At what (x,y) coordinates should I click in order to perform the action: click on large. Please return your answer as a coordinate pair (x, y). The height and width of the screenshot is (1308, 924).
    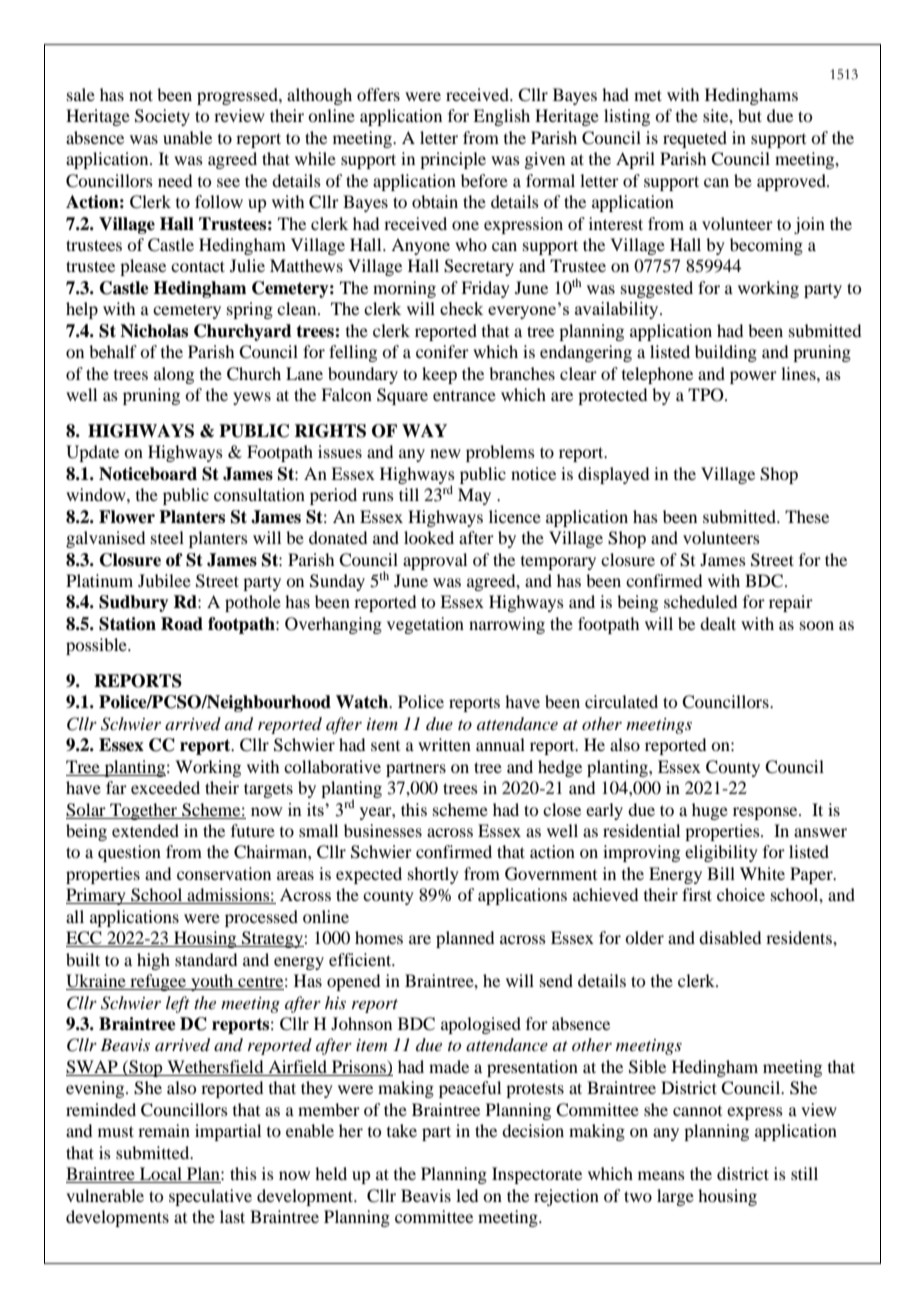
    Looking at the image, I should click on (675, 1197).
